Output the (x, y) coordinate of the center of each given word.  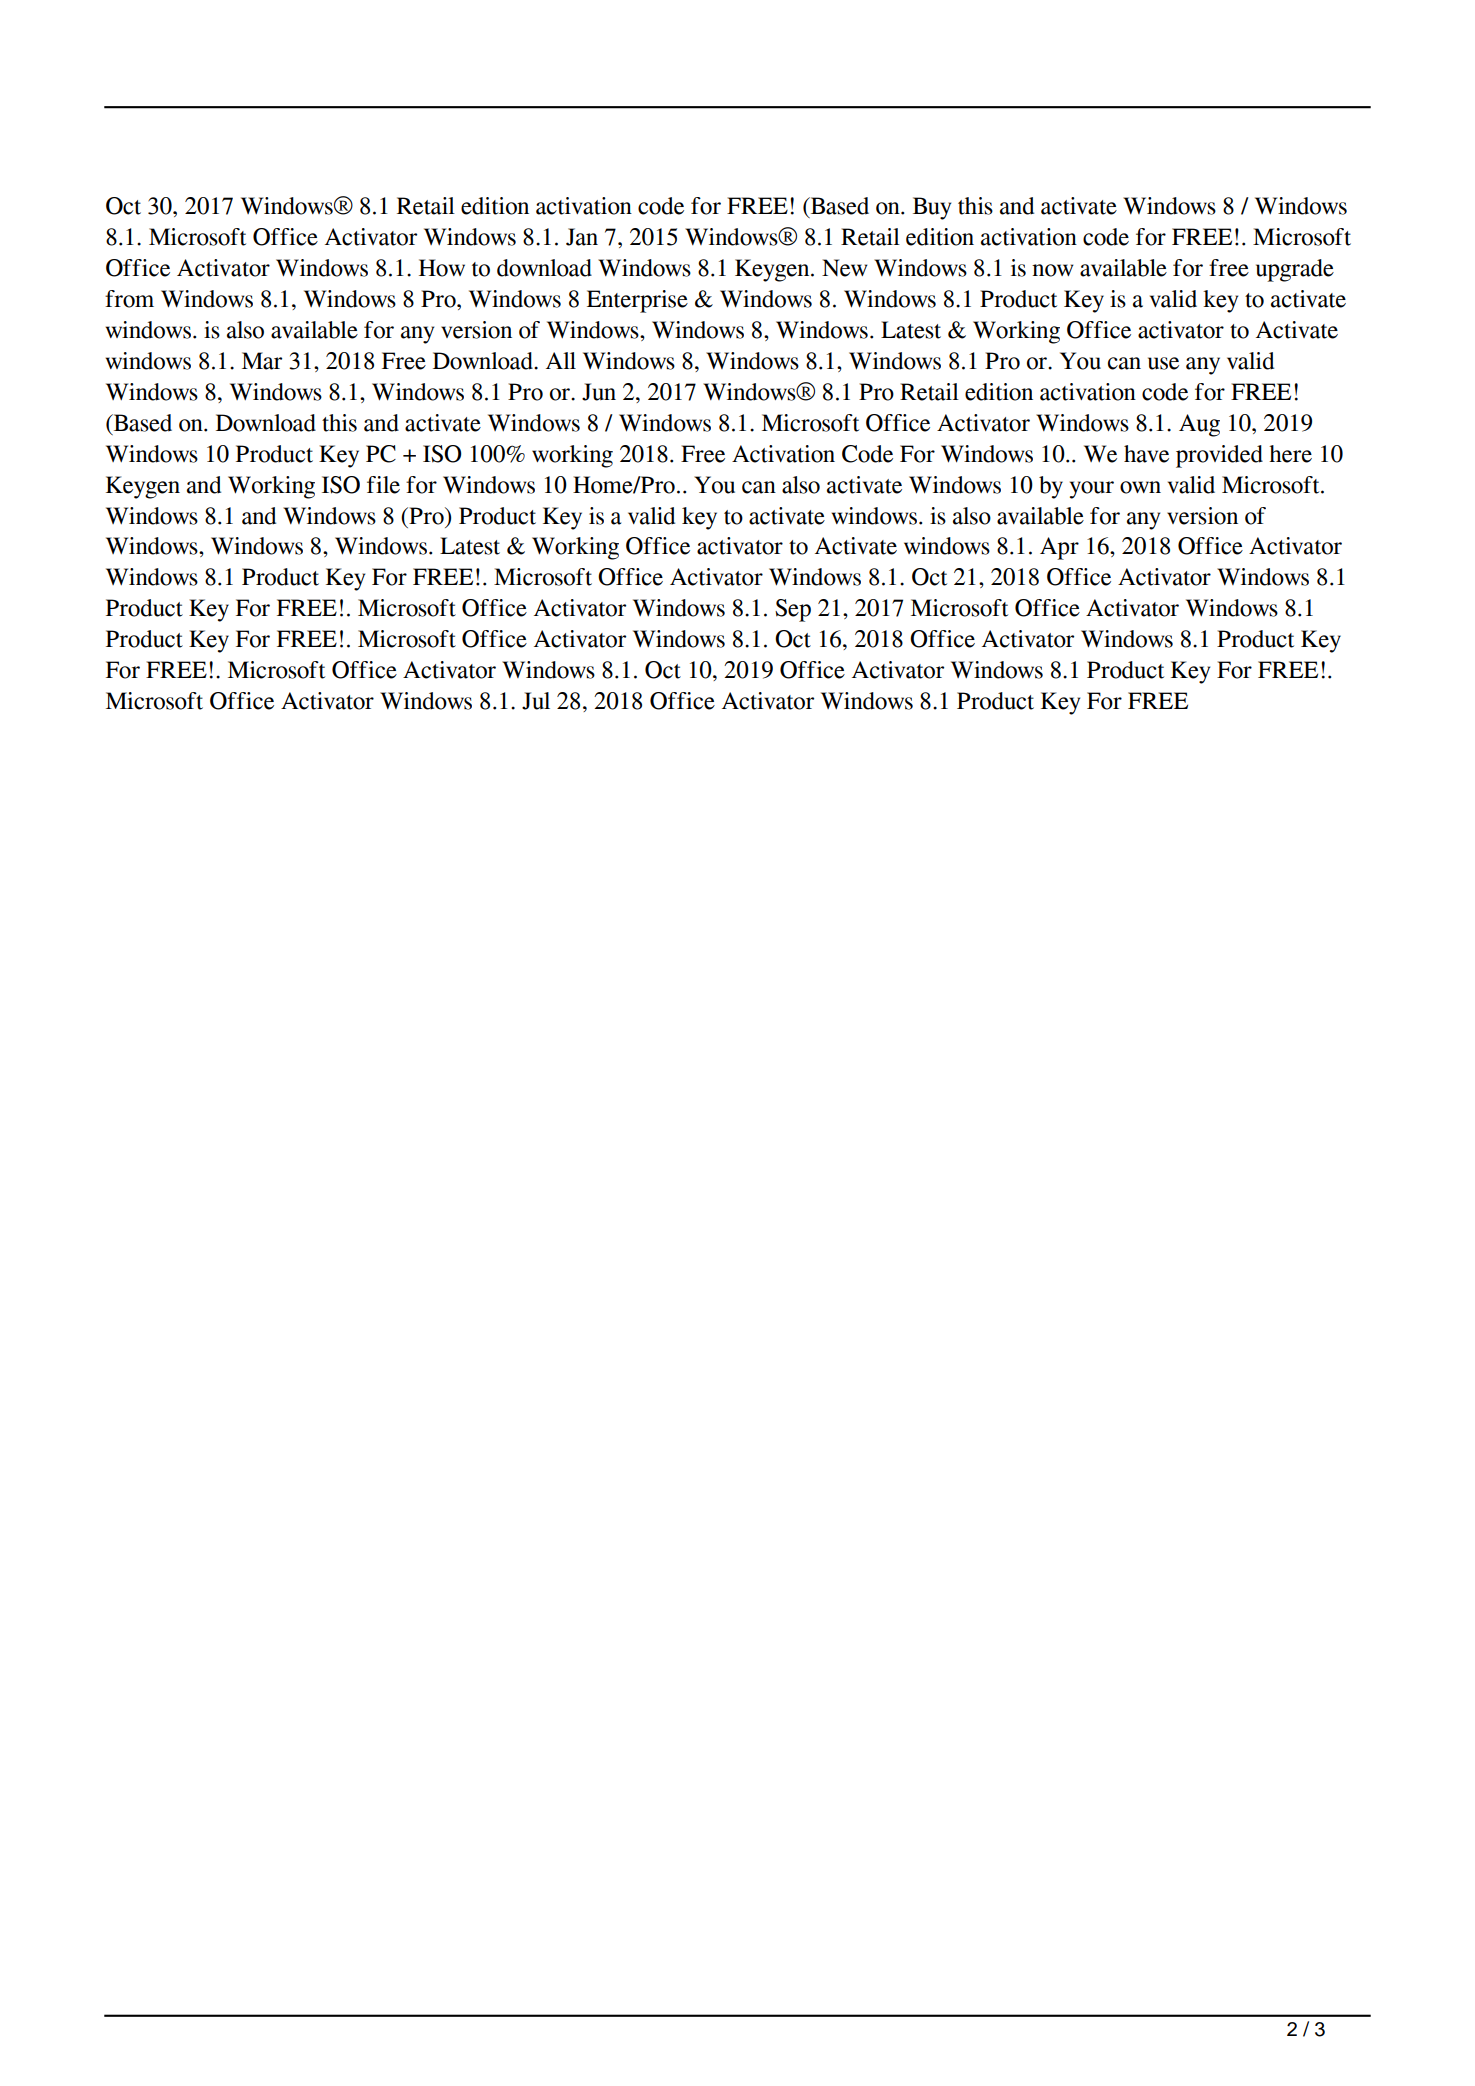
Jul (536, 701)
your (1092, 490)
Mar (262, 361)
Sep (793, 610)
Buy (932, 208)
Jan (582, 237)
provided (1219, 456)
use (1163, 363)
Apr (1059, 548)
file (383, 485)
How (442, 268)
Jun (599, 392)
